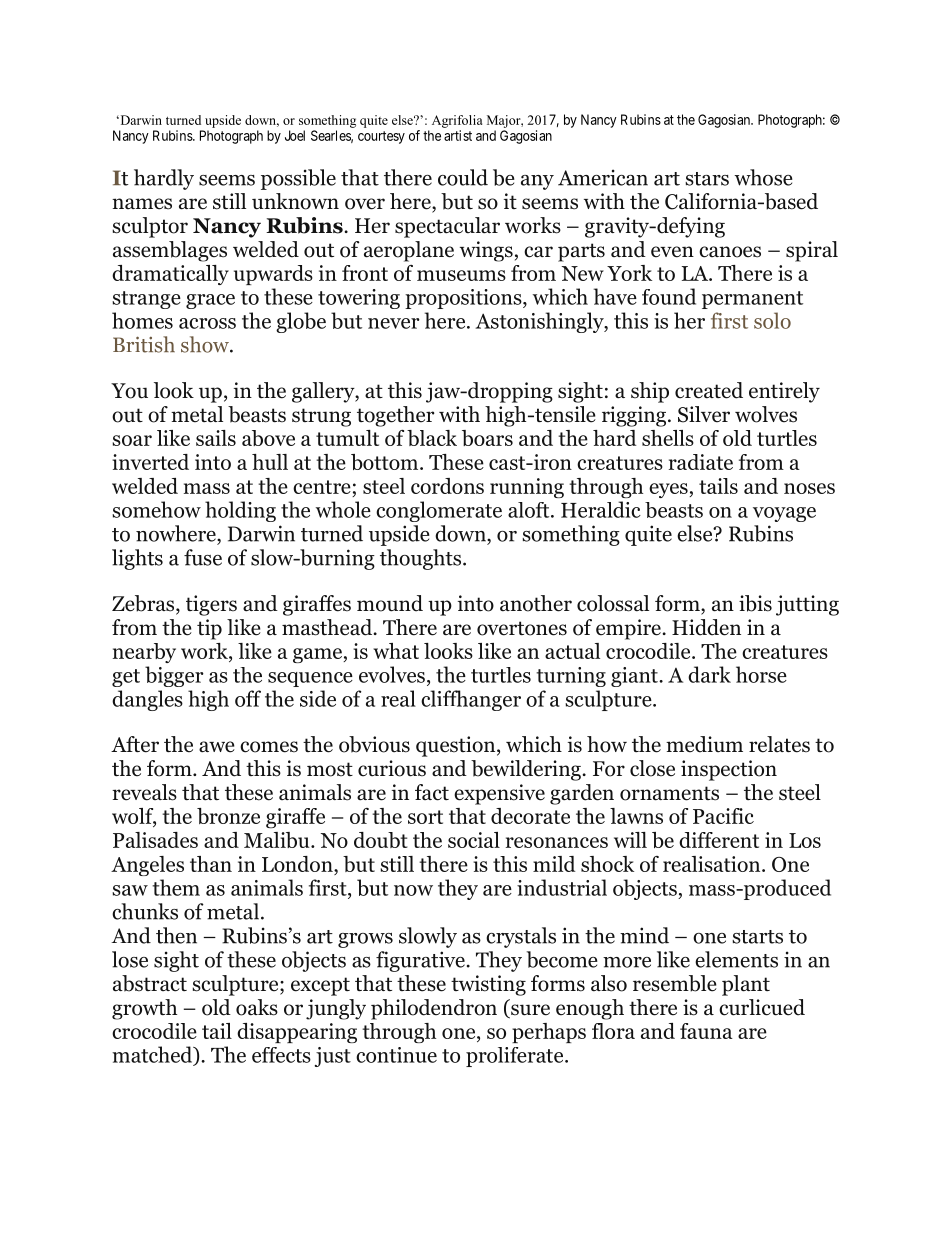  I want to click on oaks, so click(257, 1007).
